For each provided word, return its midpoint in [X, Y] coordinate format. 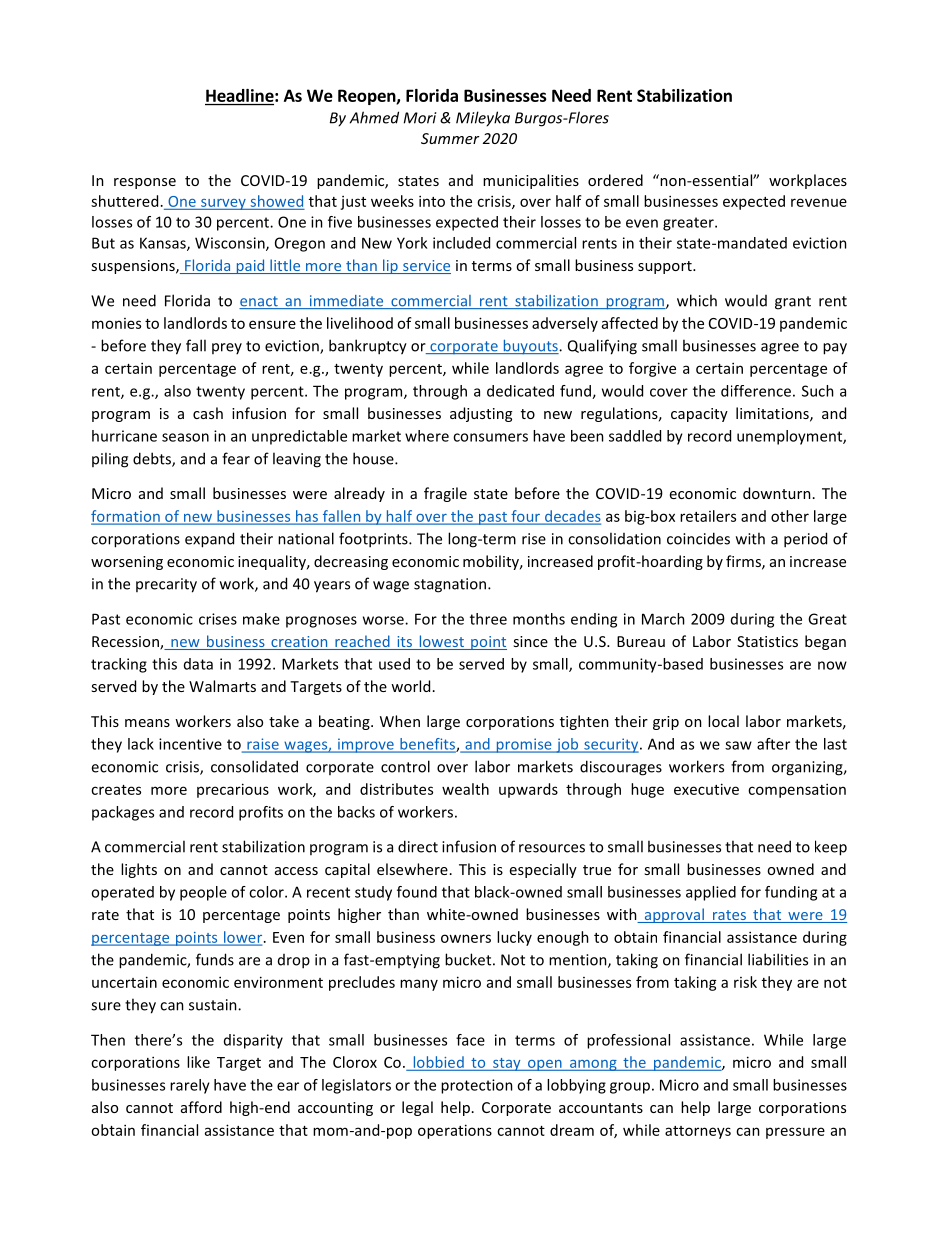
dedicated [520, 391]
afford [201, 1107]
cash [208, 413]
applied [711, 893]
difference [756, 391]
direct [418, 846]
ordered [615, 180]
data [198, 664]
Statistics [767, 641]
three [488, 619]
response [145, 183]
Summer [450, 138]
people [203, 893]
